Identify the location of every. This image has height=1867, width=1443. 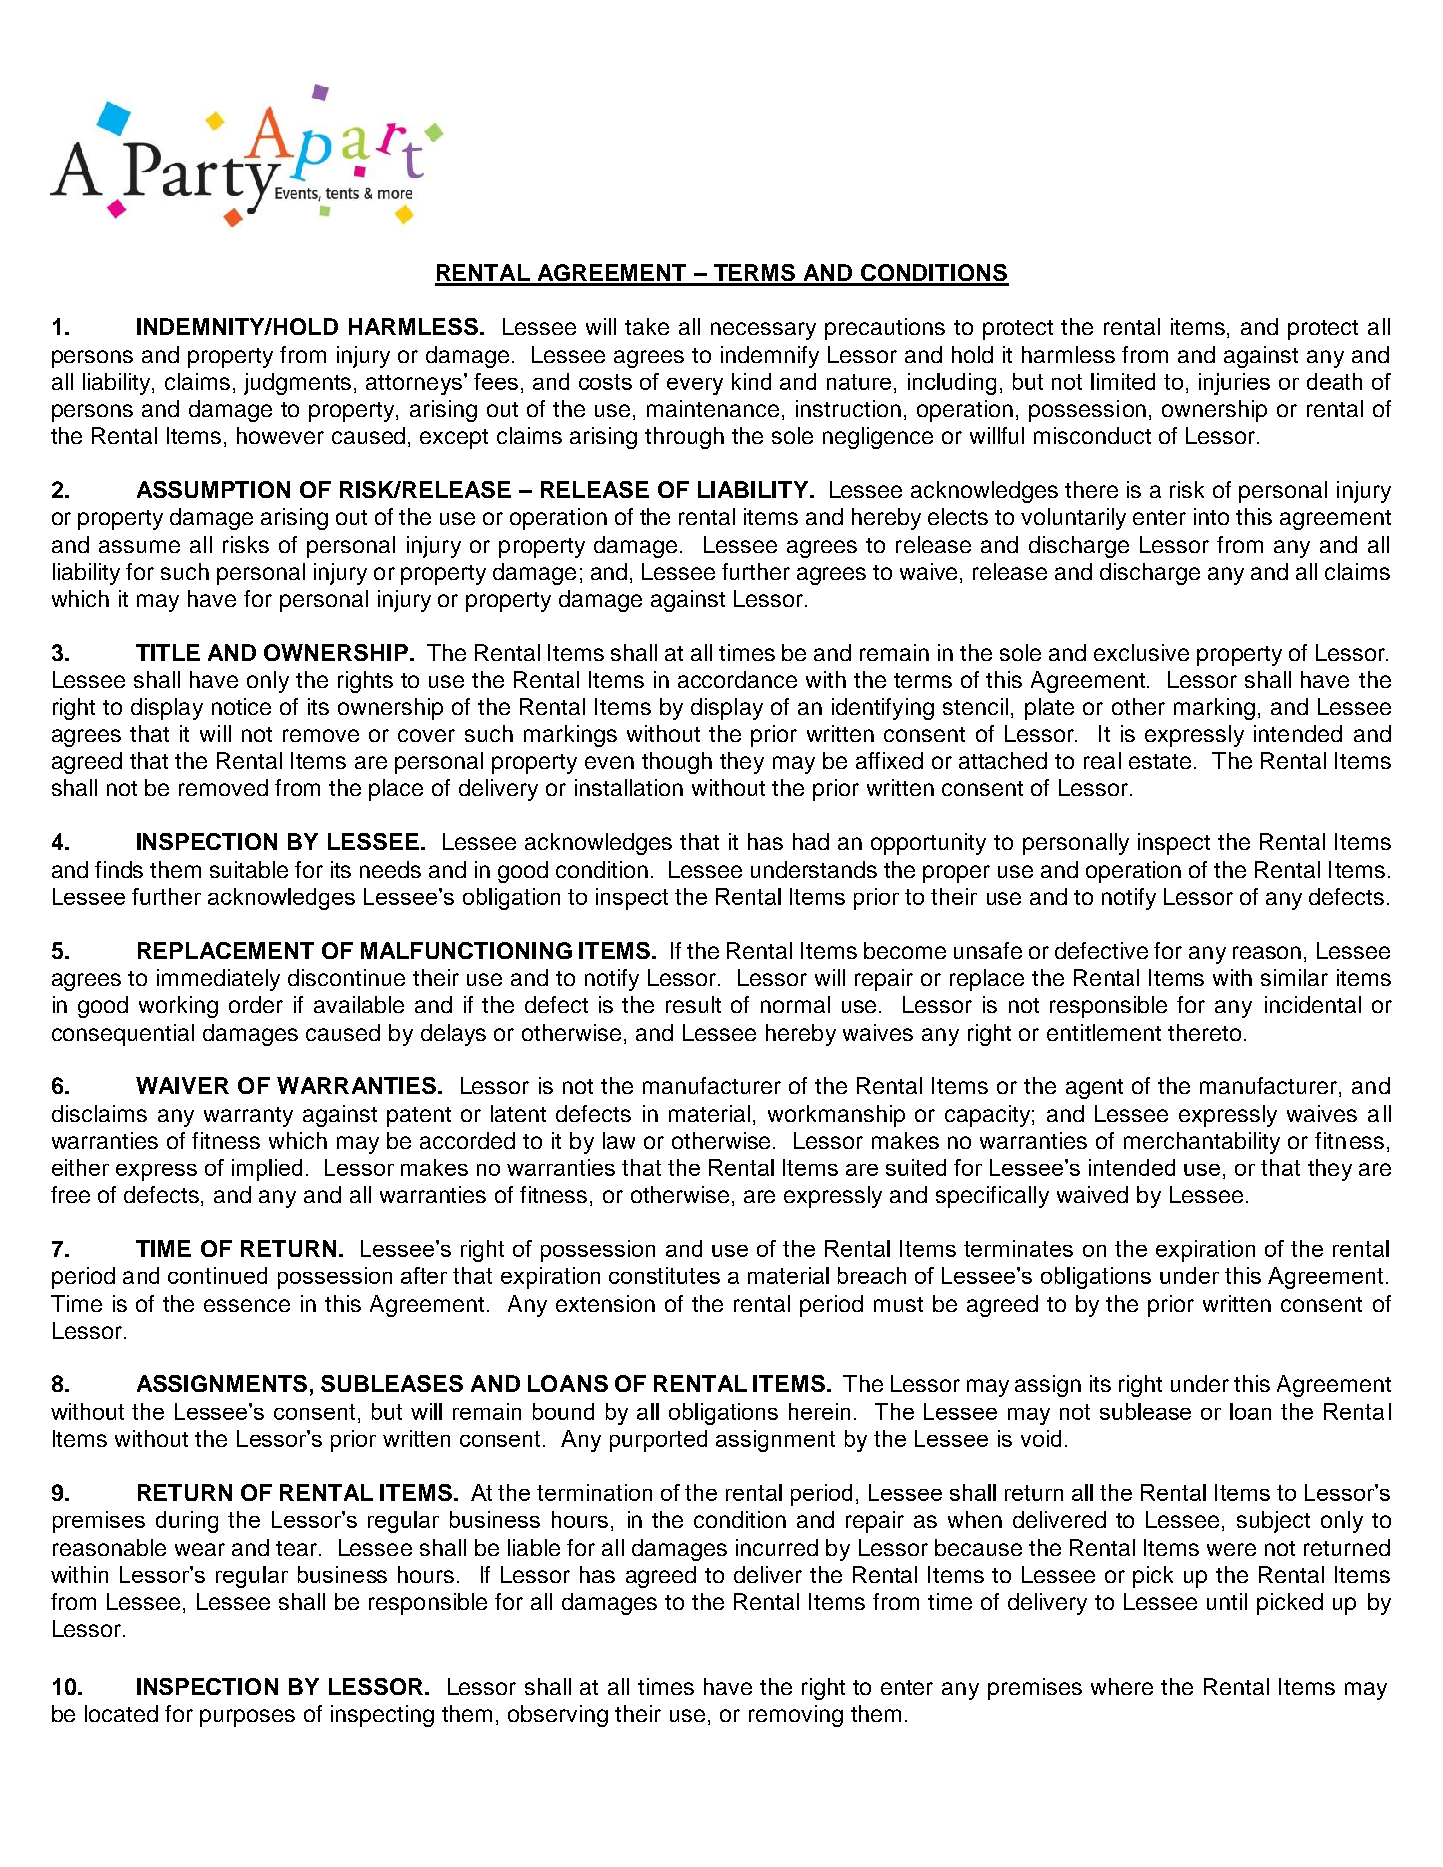
(695, 386).
